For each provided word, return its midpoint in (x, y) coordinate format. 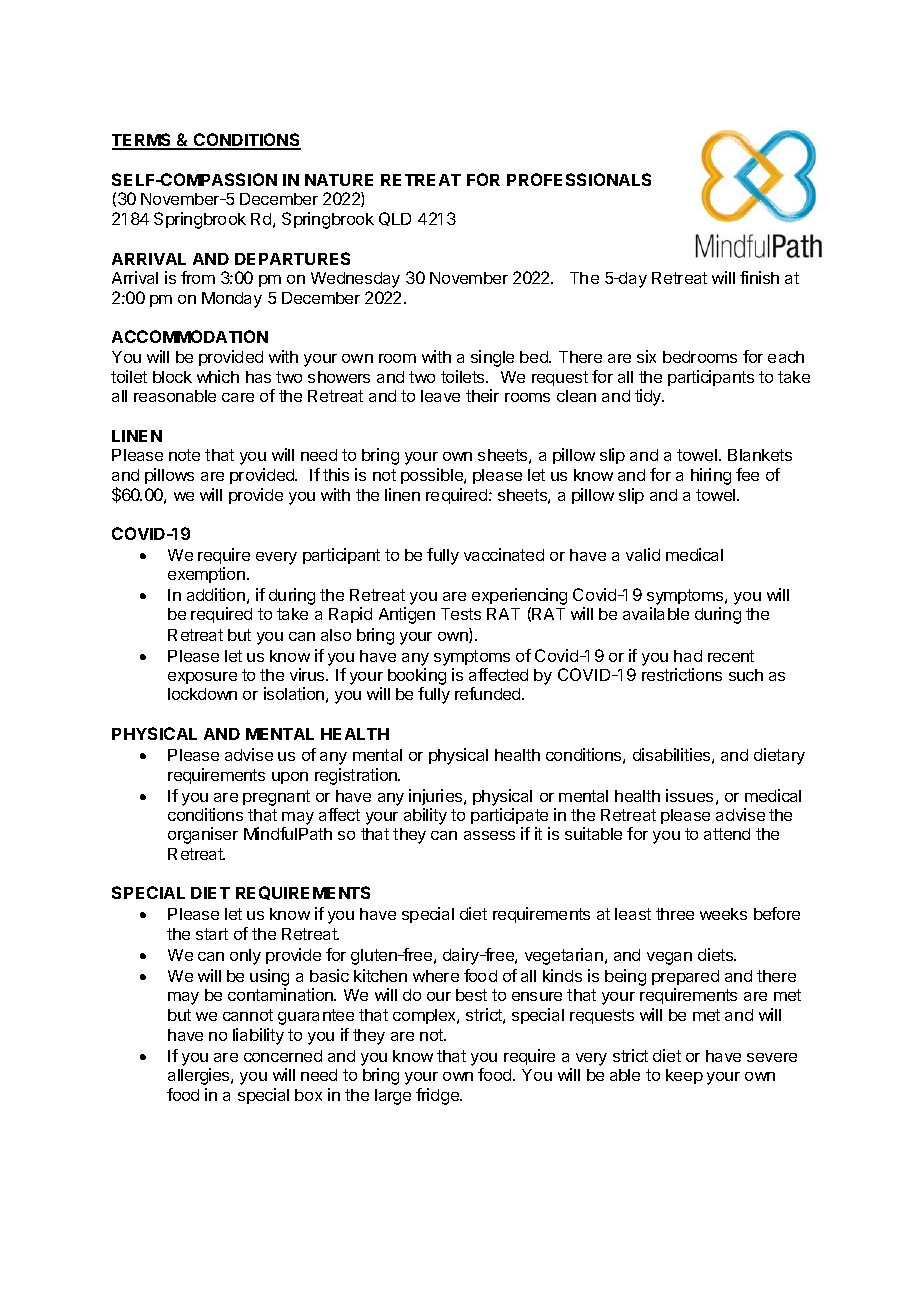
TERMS (143, 141)
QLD (395, 219)
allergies (200, 1076)
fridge (438, 1096)
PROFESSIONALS (579, 179)
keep (684, 1076)
